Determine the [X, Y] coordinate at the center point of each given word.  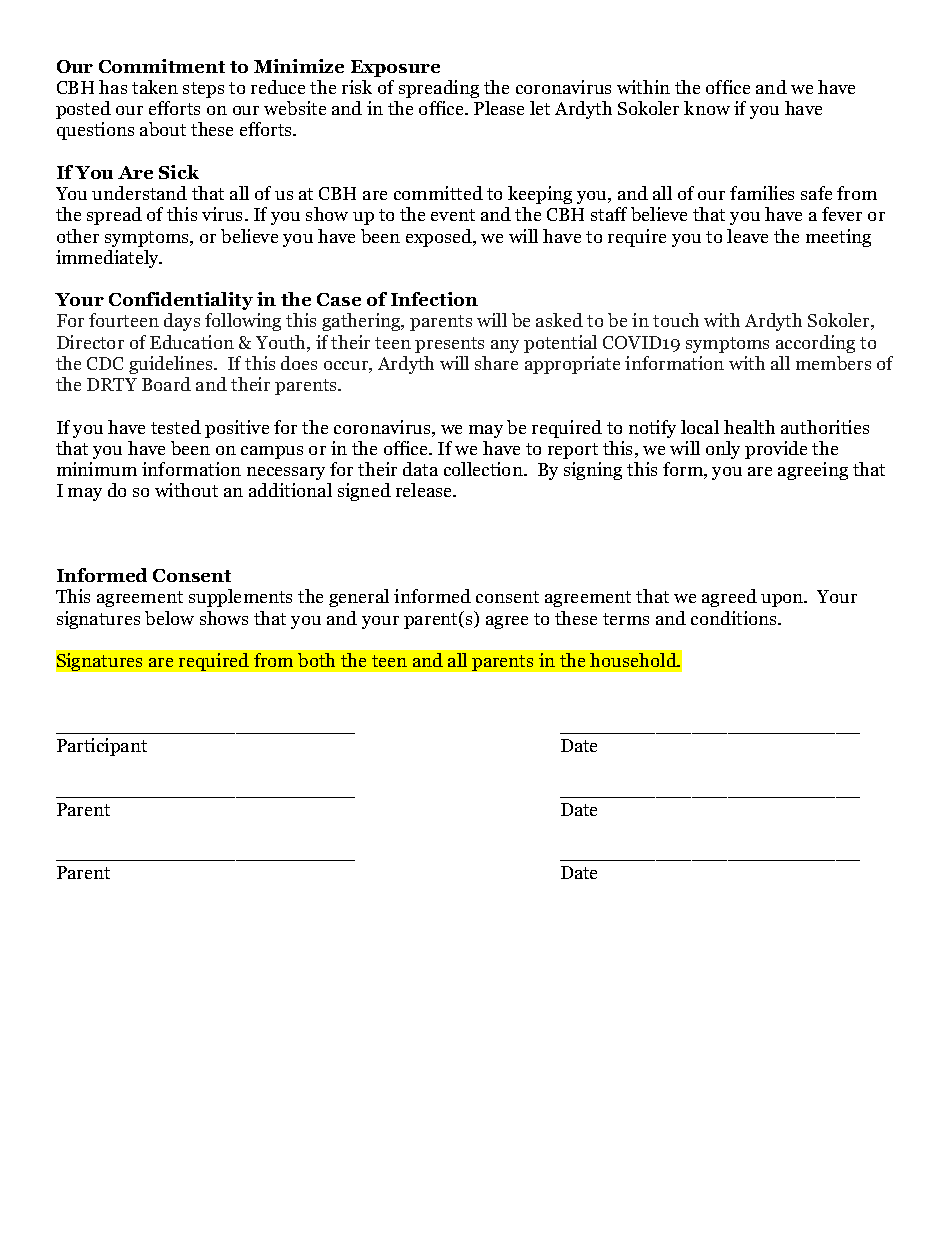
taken [155, 87]
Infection [434, 299]
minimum [97, 469]
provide [776, 450]
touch [676, 320]
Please [499, 108]
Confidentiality [181, 301]
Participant [102, 747]
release [425, 490]
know [707, 108]
